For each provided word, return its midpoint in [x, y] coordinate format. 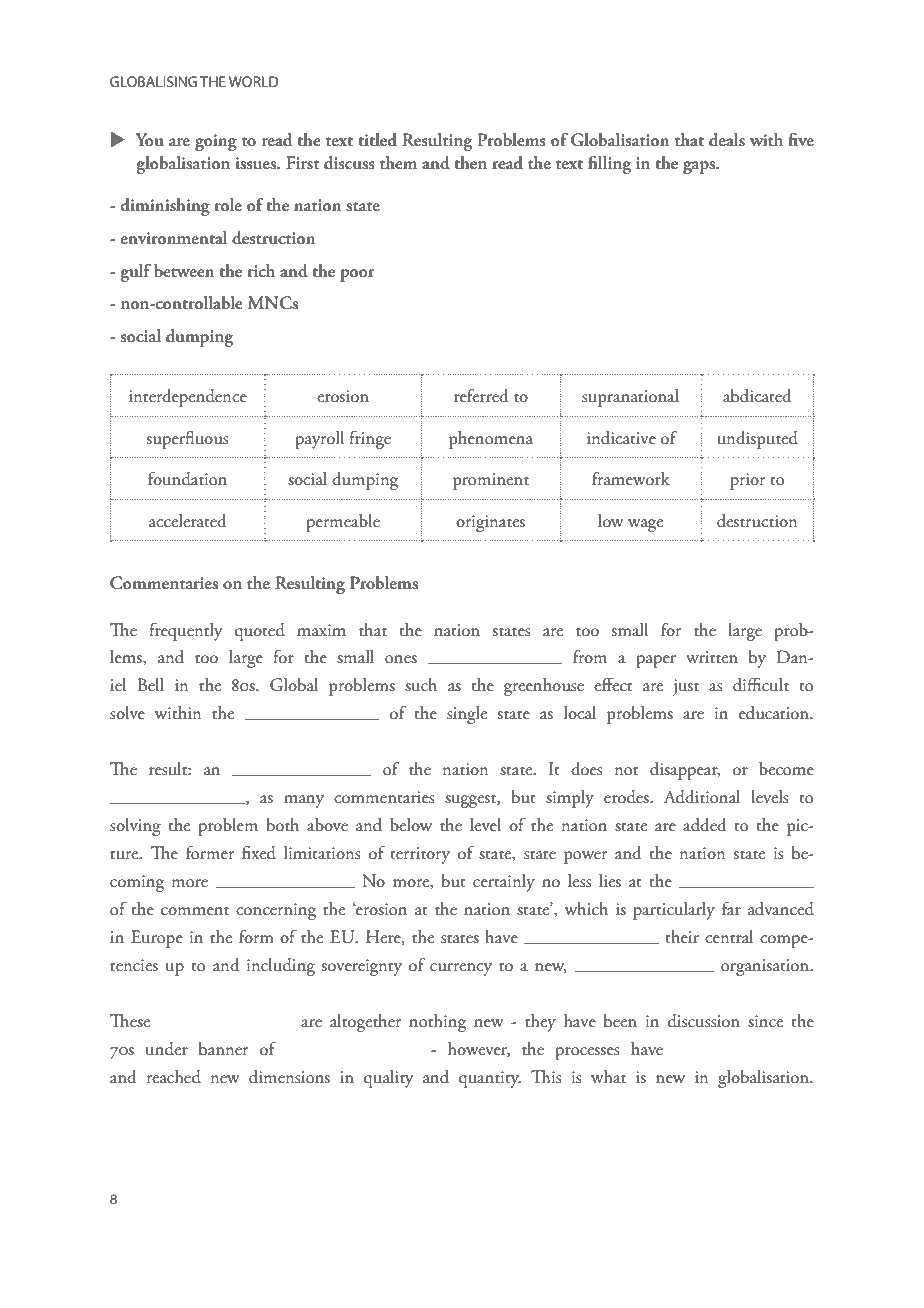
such [421, 685]
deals [727, 140]
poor [357, 275]
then [470, 163]
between [184, 271]
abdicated [757, 396]
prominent [491, 481]
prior [747, 481]
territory [420, 855]
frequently [186, 631]
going [216, 142]
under [167, 1049]
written [712, 657]
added [704, 825]
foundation [187, 478]
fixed [259, 852]
